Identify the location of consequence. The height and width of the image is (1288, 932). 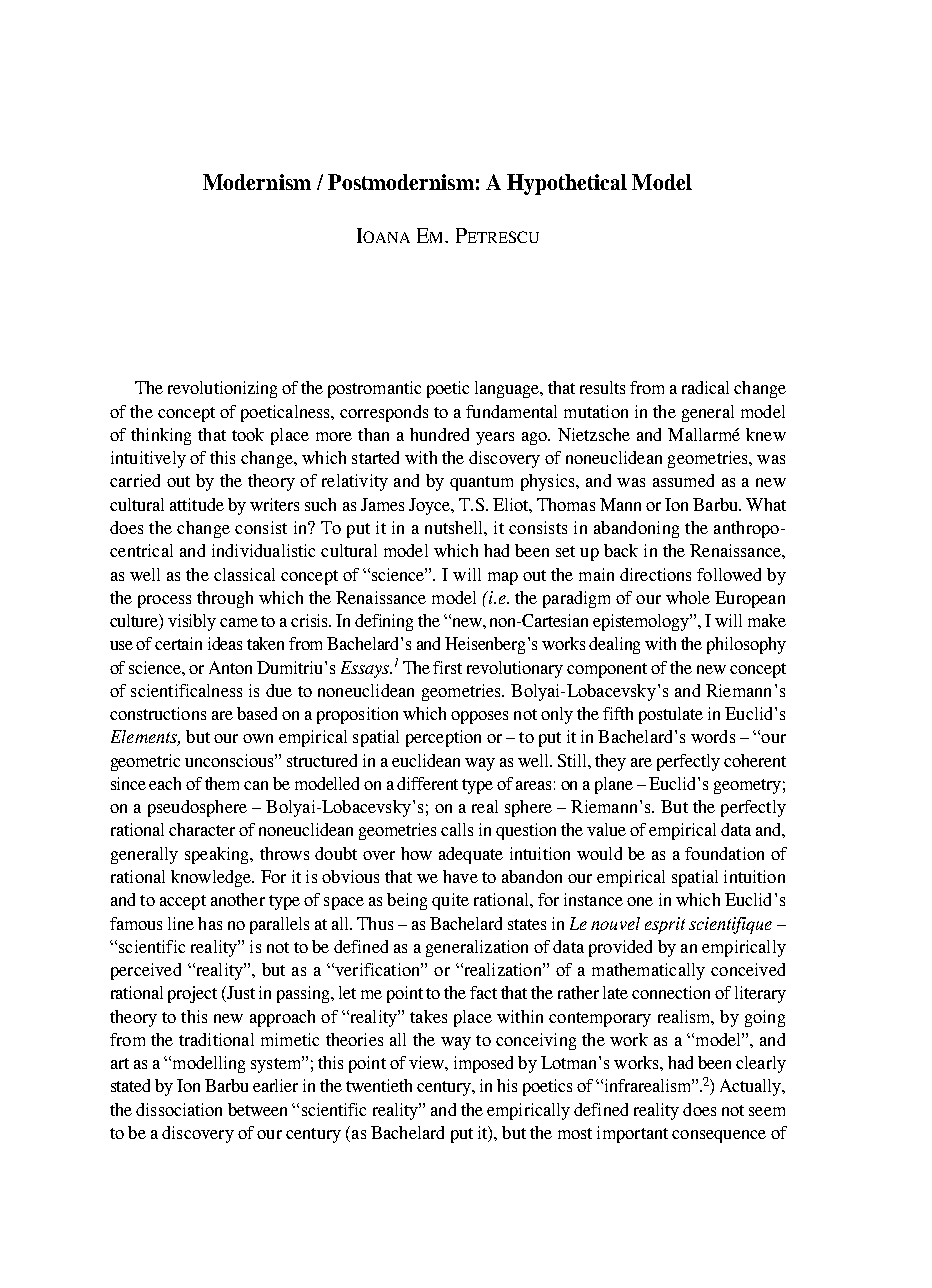
(719, 1136).
